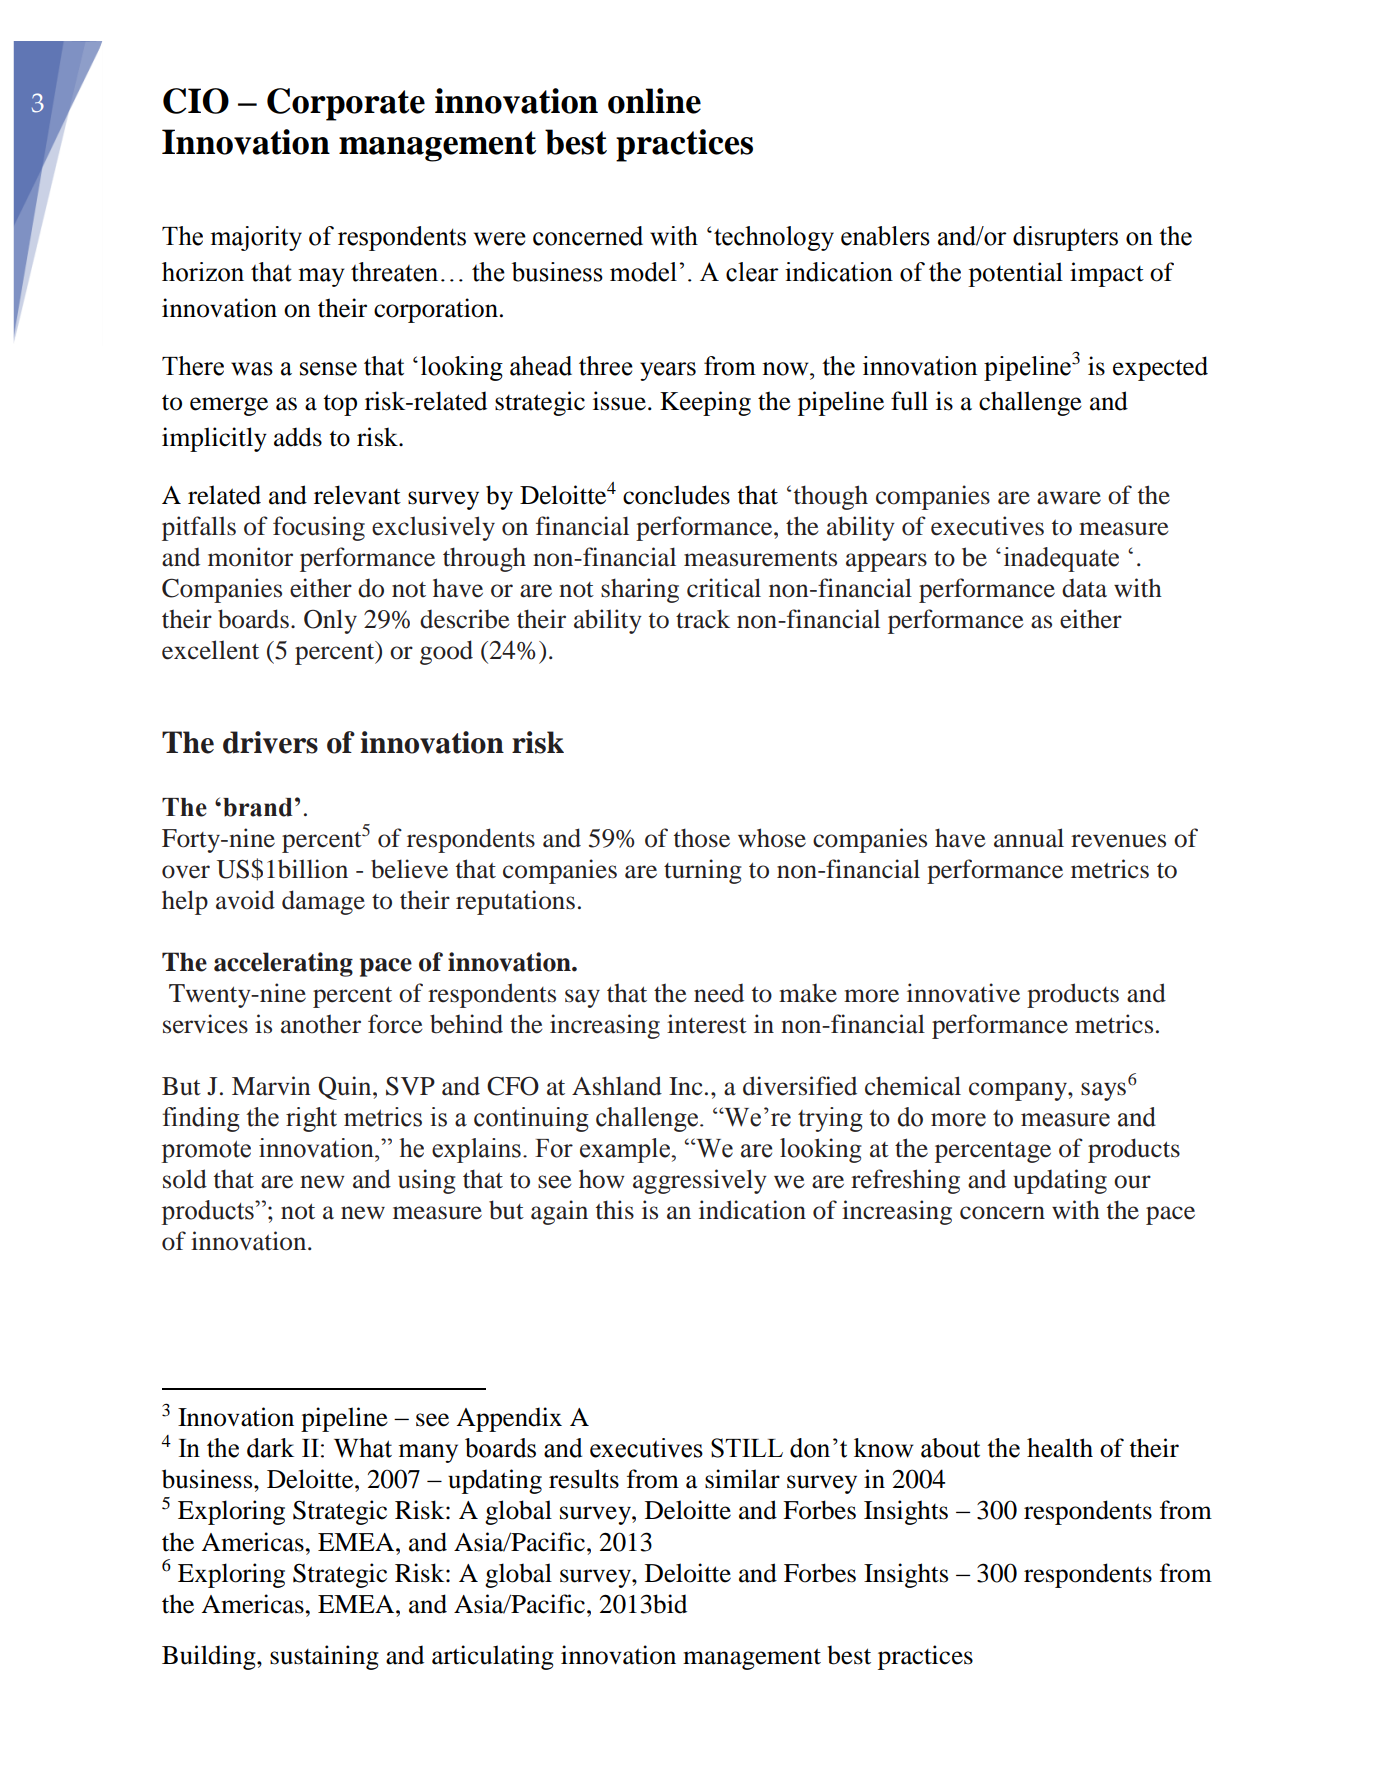 This screenshot has height=1781, width=1376. What do you see at coordinates (615, 1210) in the screenshot?
I see `this` at bounding box center [615, 1210].
